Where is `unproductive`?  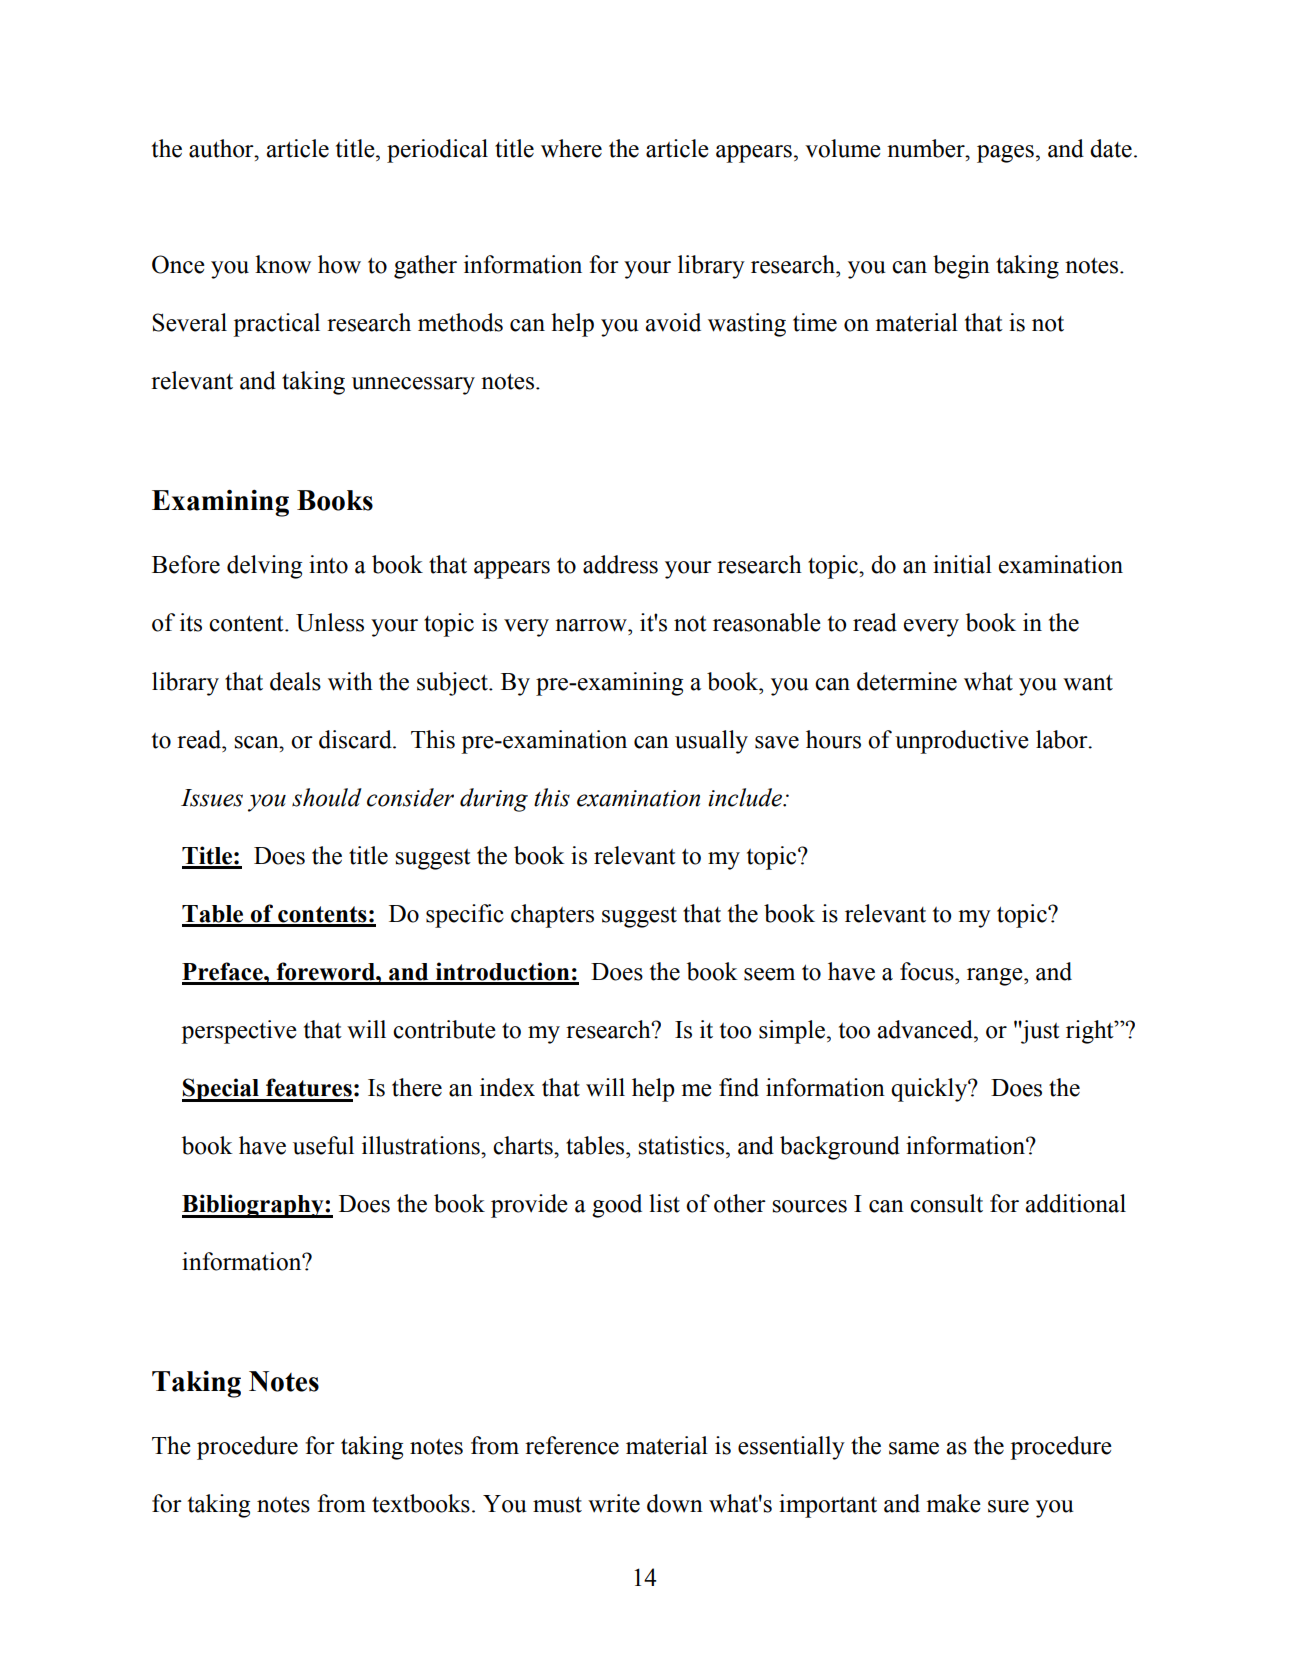 unproductive is located at coordinates (962, 742).
